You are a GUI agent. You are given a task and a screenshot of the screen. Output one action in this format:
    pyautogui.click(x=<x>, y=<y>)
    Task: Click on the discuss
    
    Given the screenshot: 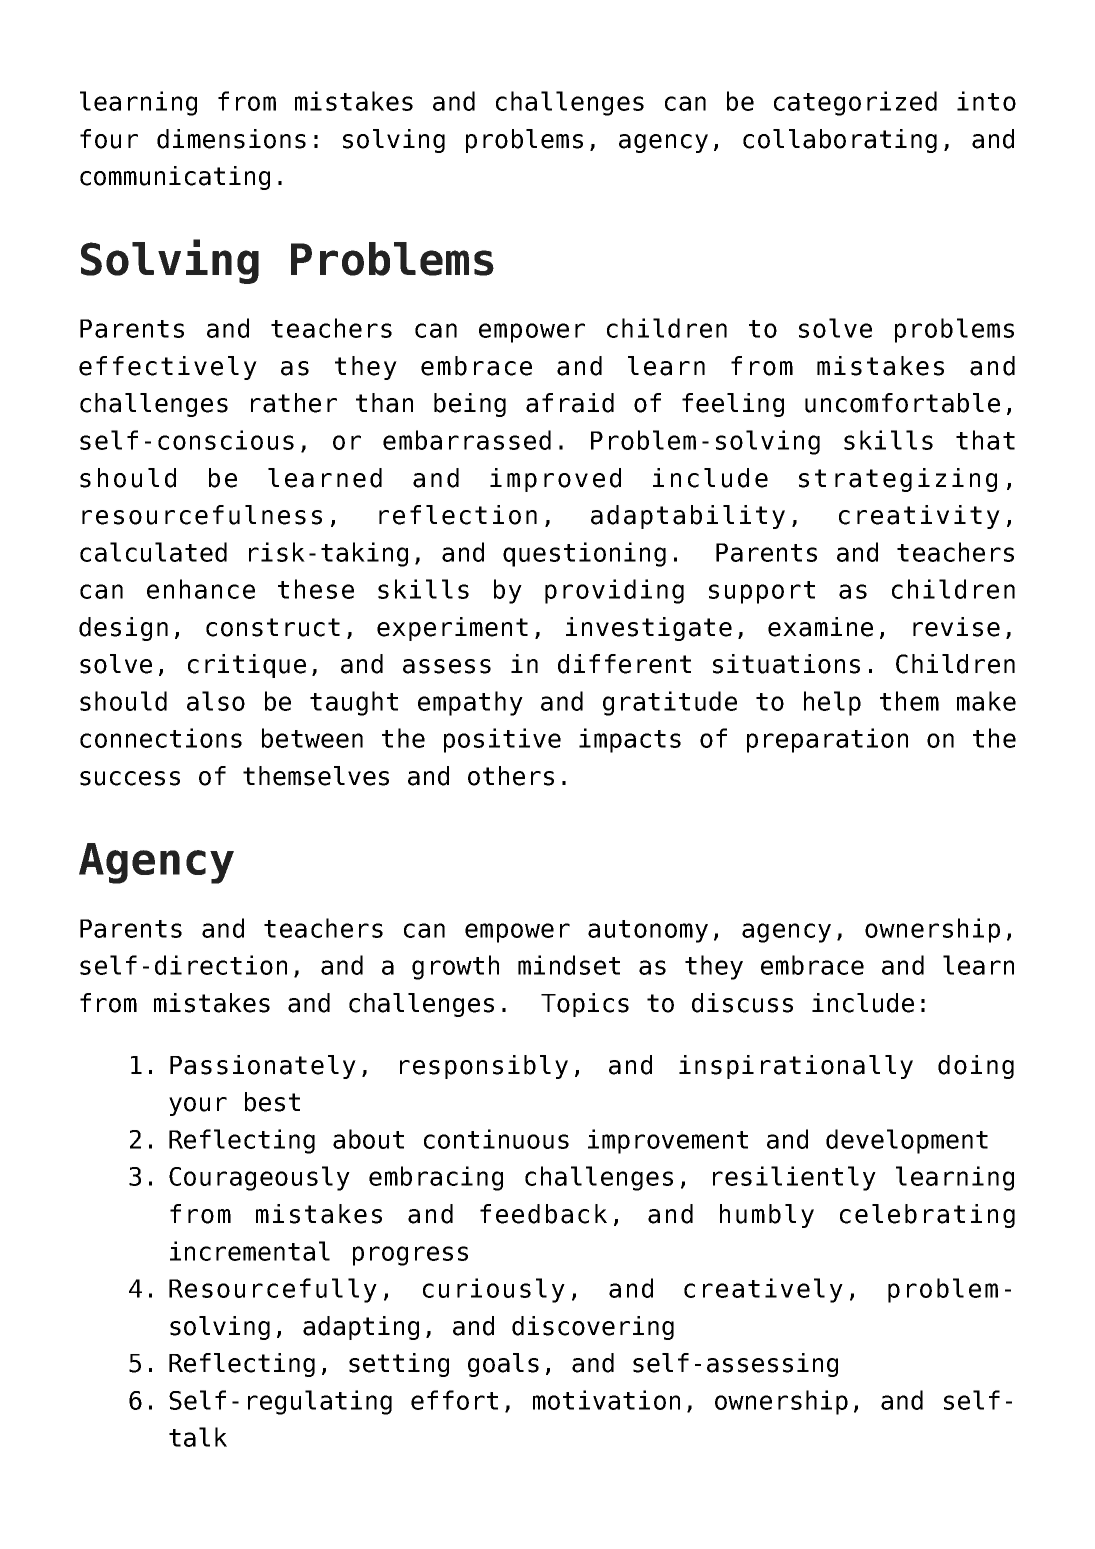 What is the action you would take?
    pyautogui.click(x=742, y=1003)
